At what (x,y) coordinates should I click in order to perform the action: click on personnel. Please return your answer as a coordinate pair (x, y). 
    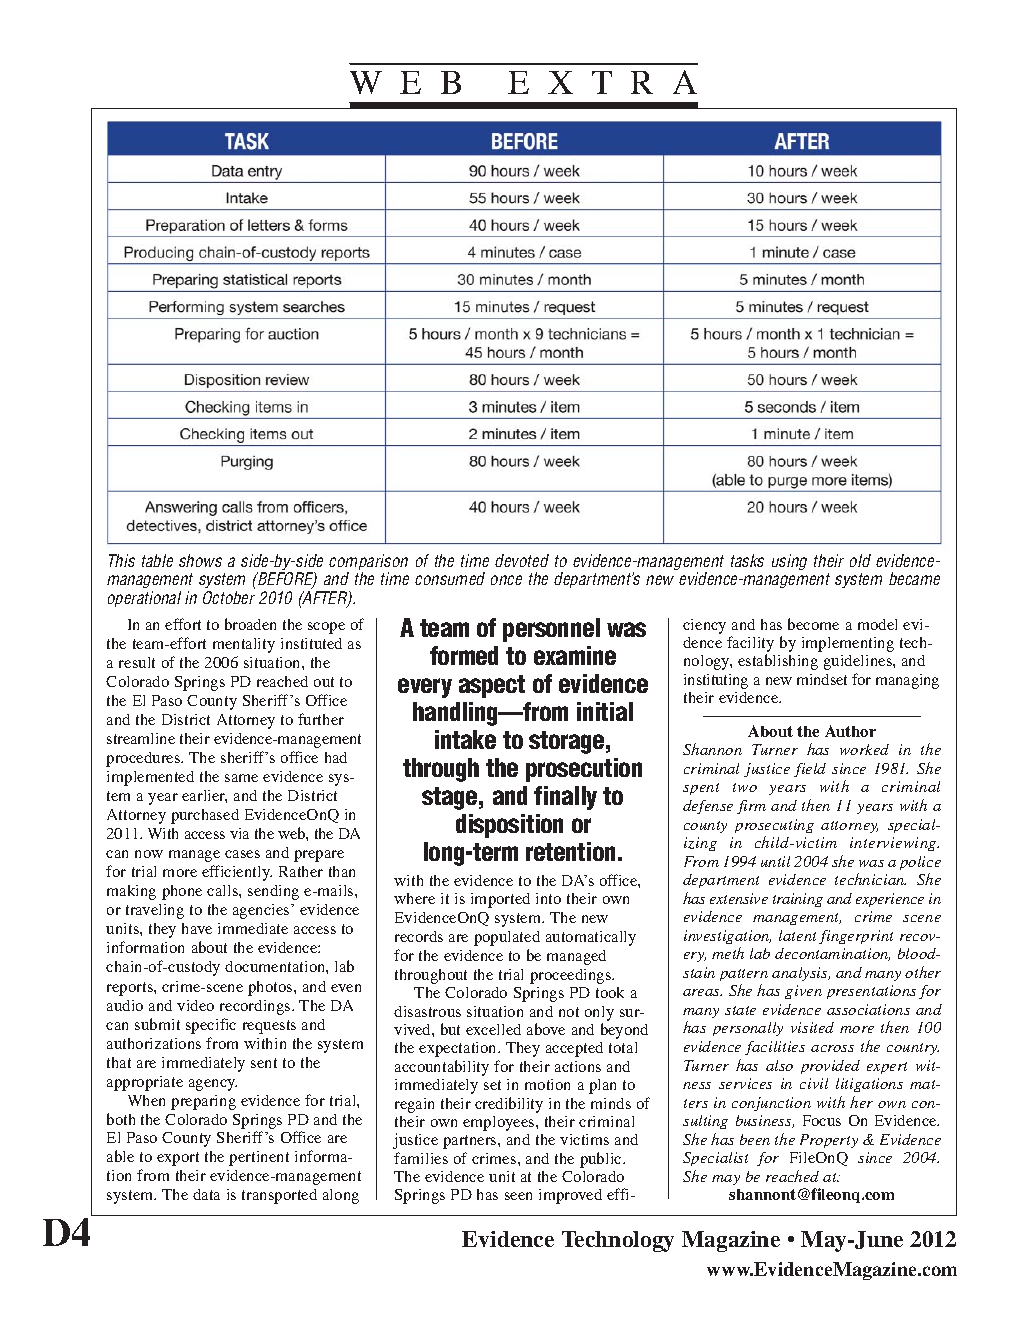
    Looking at the image, I should click on (551, 630).
